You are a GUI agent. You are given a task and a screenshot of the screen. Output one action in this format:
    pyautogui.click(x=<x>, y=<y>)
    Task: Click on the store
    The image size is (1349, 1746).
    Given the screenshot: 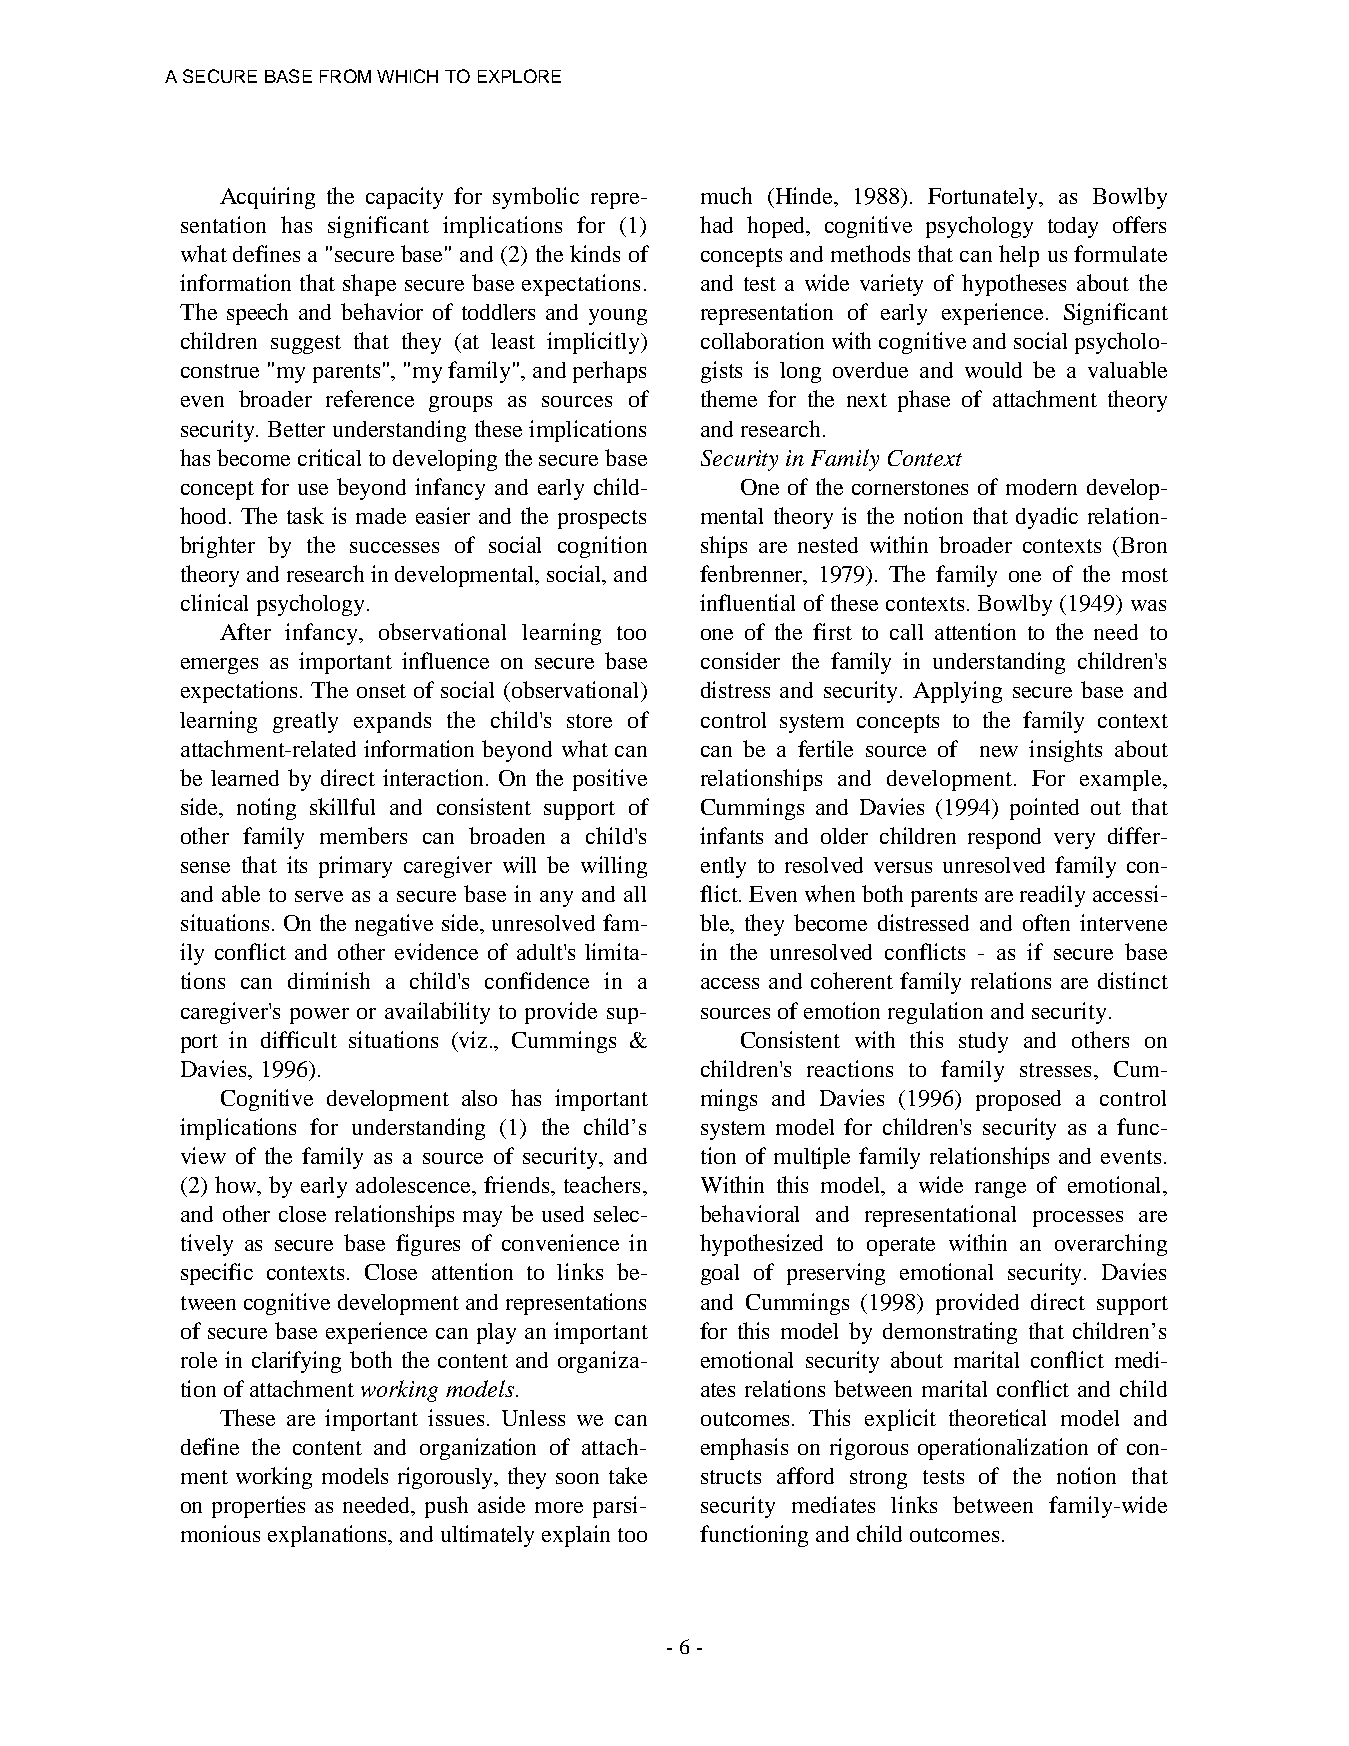 What is the action you would take?
    pyautogui.click(x=589, y=721)
